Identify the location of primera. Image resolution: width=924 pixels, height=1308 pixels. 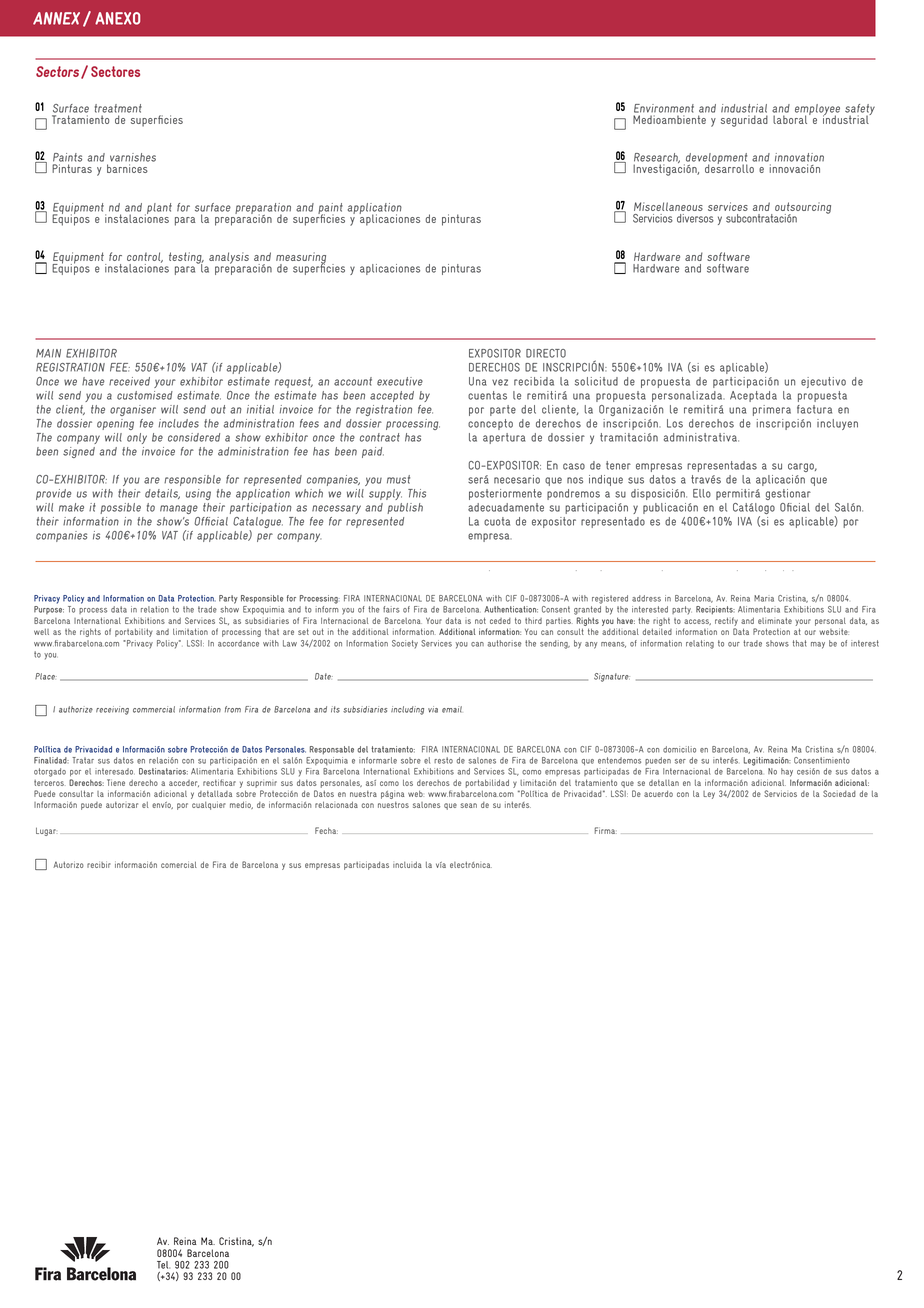
(772, 410).
